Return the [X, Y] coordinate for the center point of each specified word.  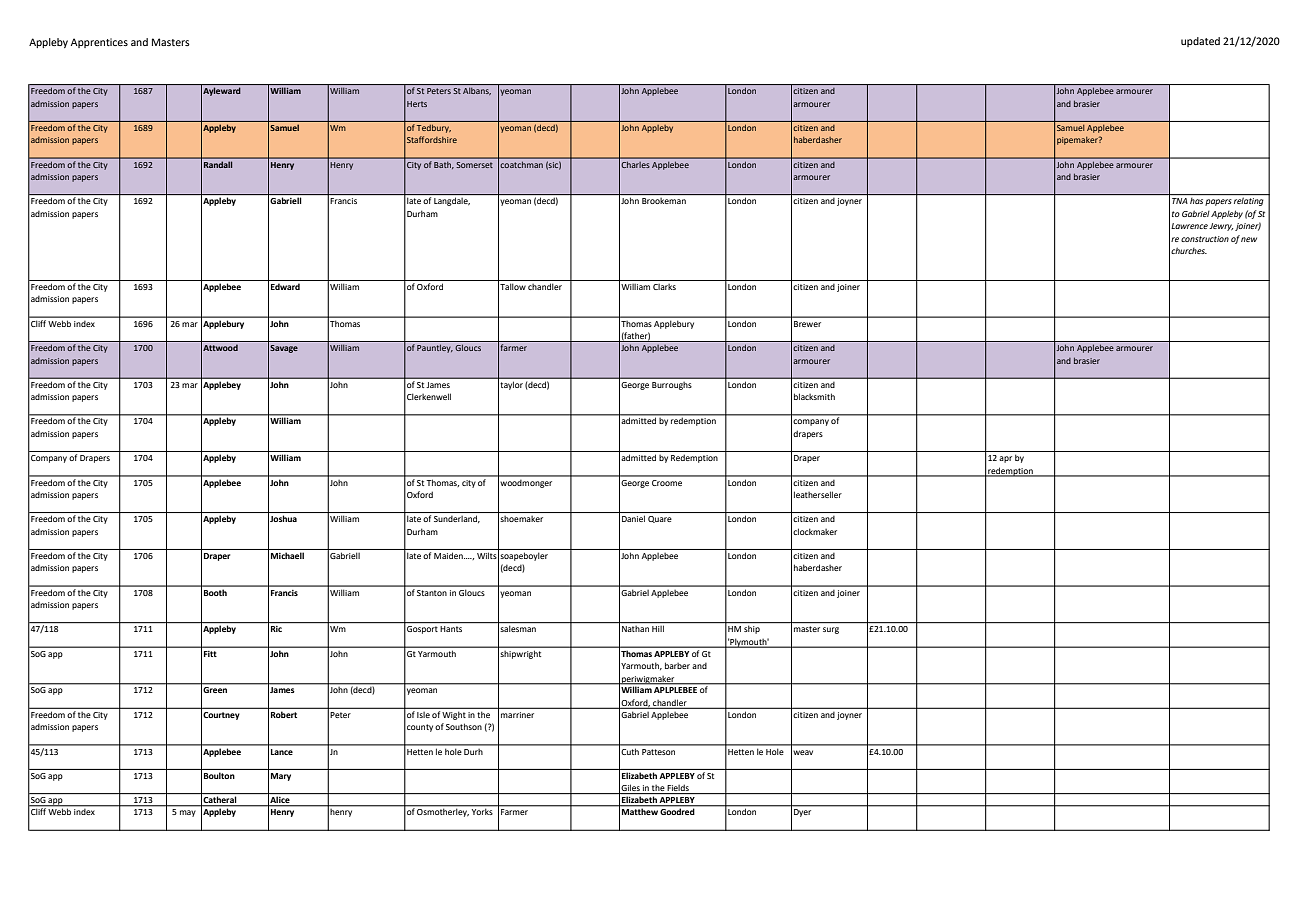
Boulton [219, 775]
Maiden [449, 556]
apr [1005, 459]
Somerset [474, 165]
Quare [660, 519]
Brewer [807, 324]
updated [1200, 42]
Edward [285, 286]
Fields [678, 789]
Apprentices [99, 43]
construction [1205, 239]
